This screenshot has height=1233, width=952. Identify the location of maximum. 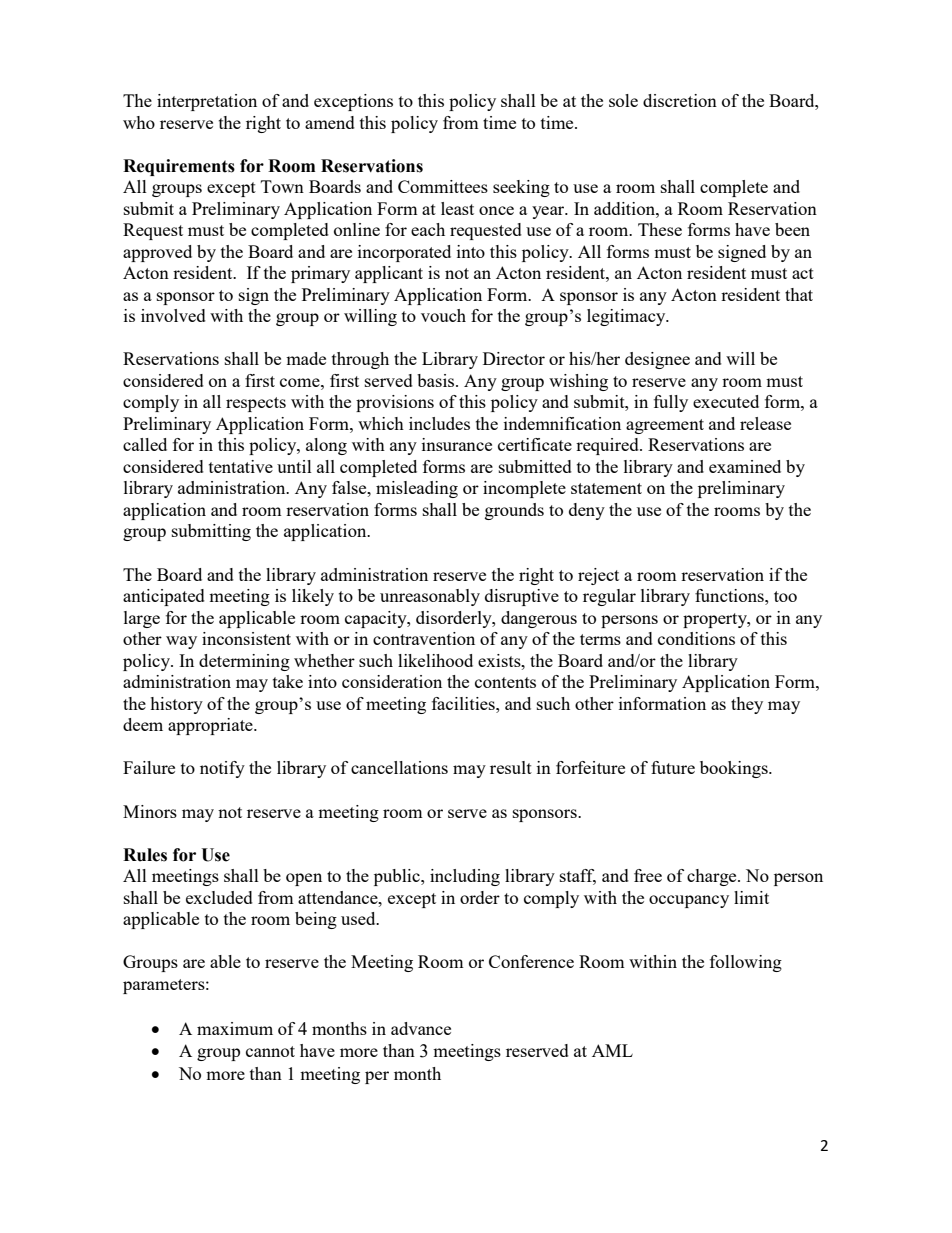
(235, 1028).
